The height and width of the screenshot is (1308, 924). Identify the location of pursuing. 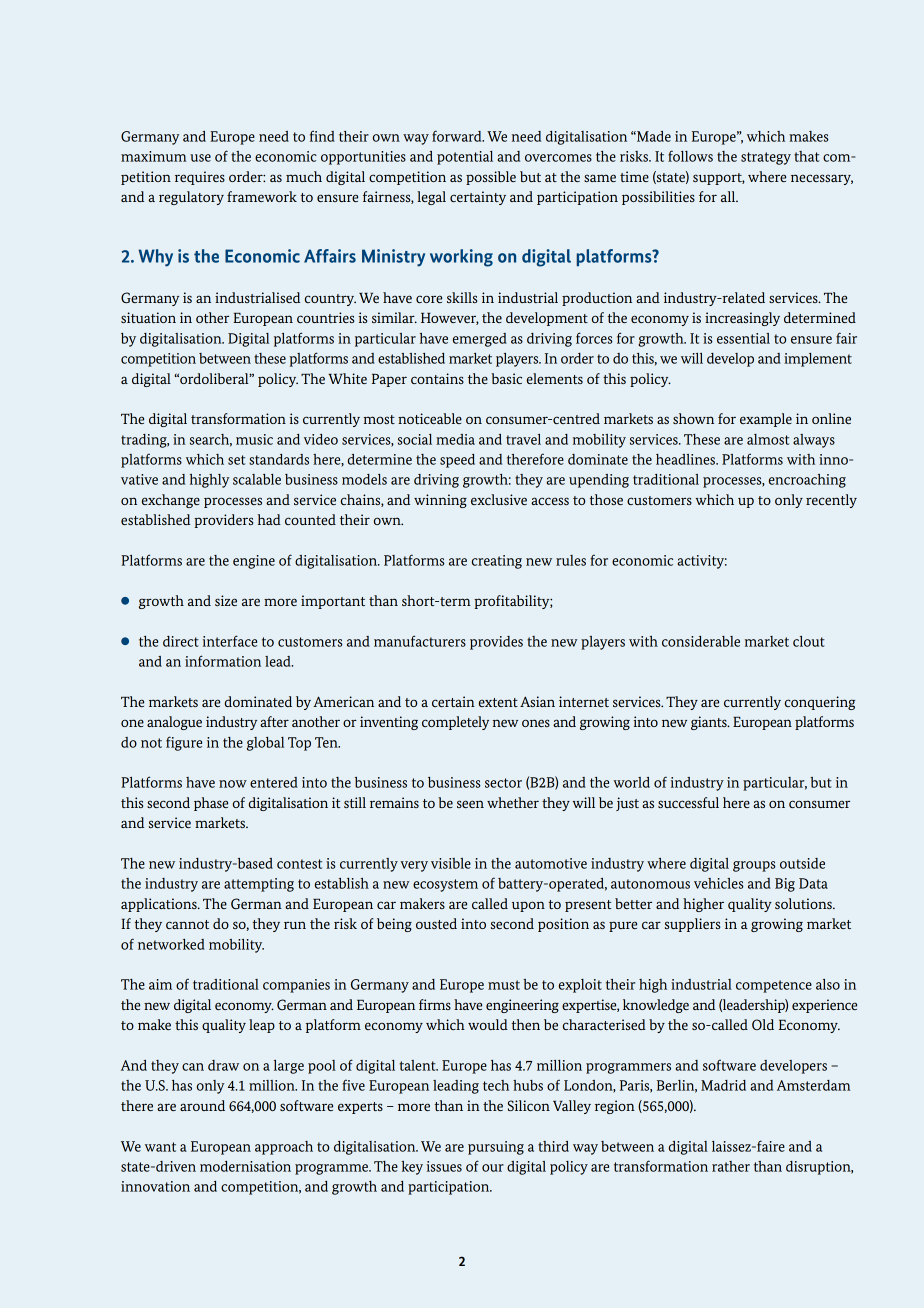
(496, 1148).
